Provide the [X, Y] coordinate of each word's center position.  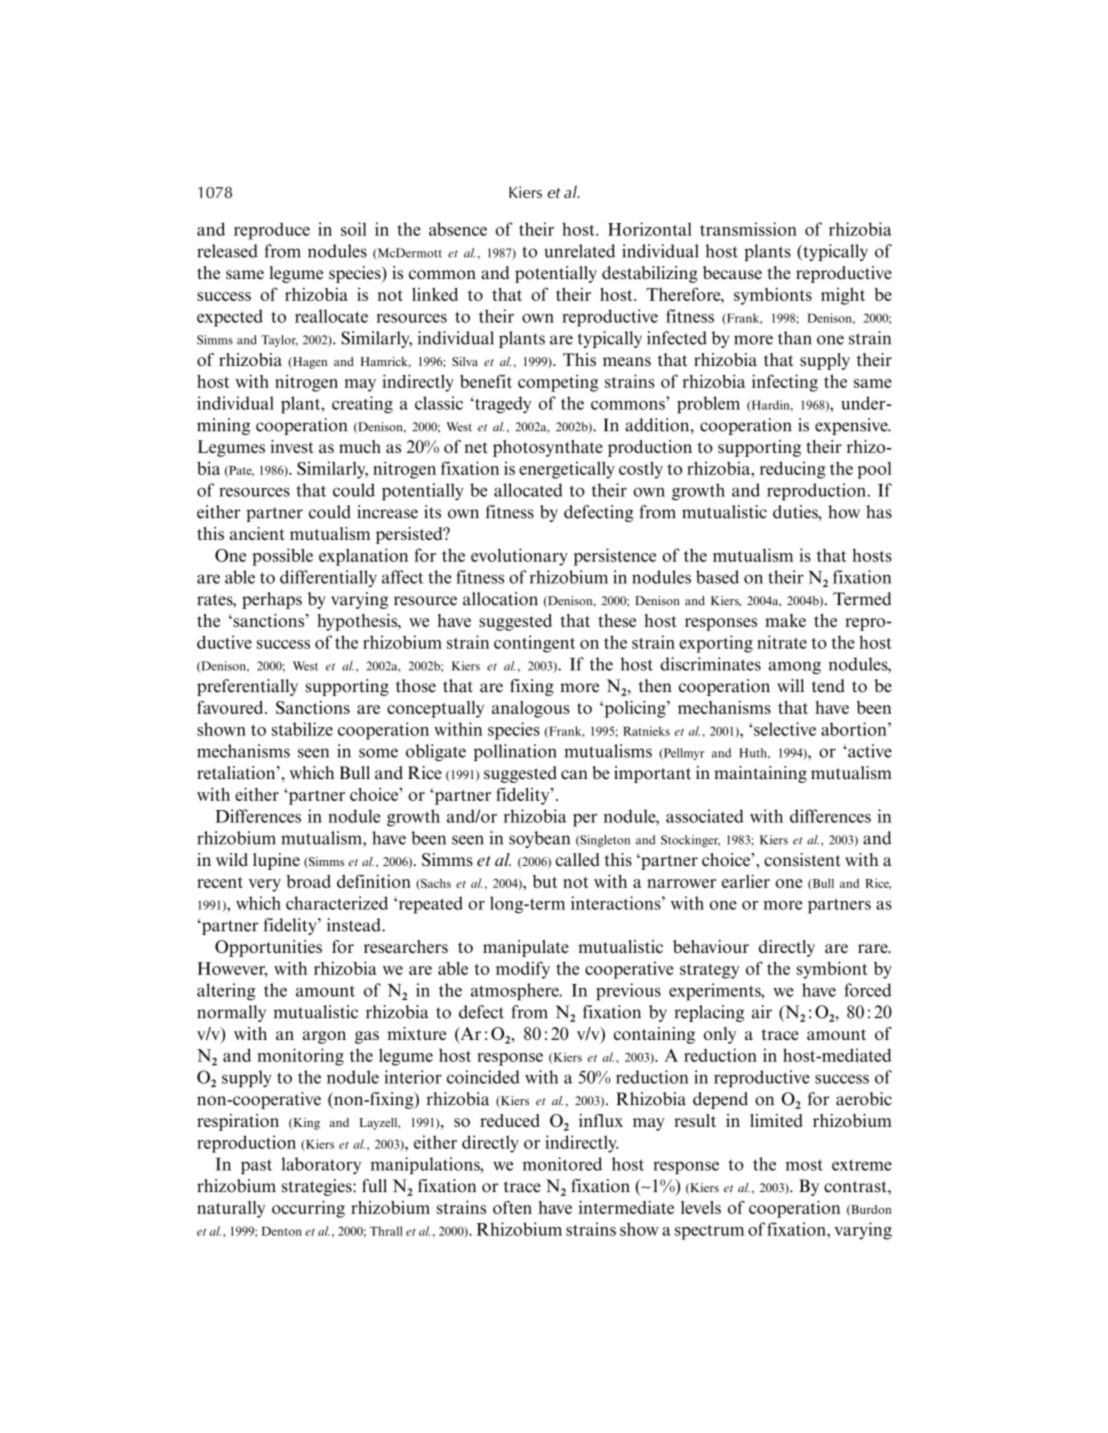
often [512, 1207]
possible [282, 557]
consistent [802, 860]
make [785, 620]
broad [309, 881]
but [545, 881]
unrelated [580, 251]
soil [353, 229]
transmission [748, 229]
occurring [308, 1209]
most [804, 1165]
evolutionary [519, 557]
